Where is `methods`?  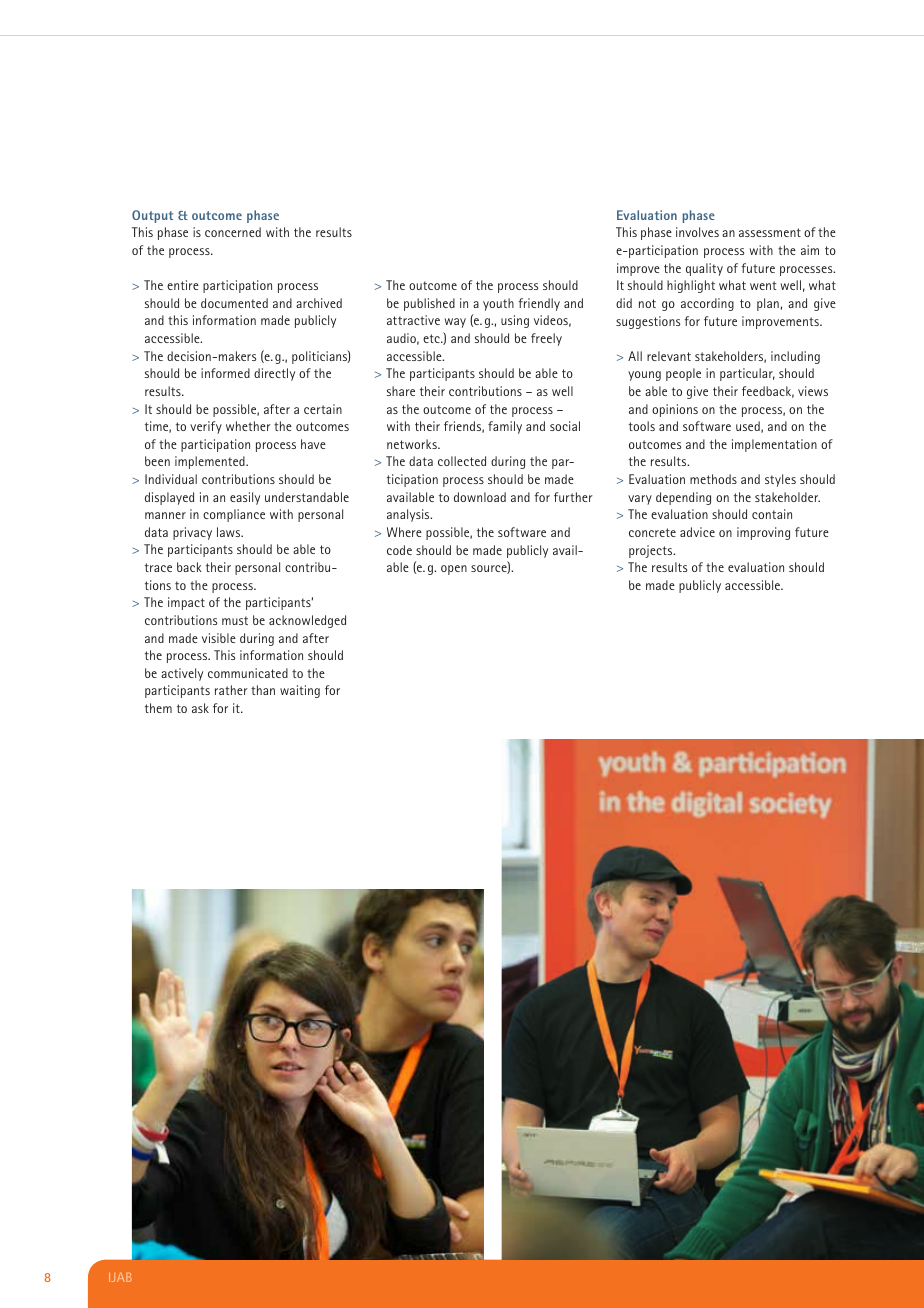 methods is located at coordinates (713, 479).
